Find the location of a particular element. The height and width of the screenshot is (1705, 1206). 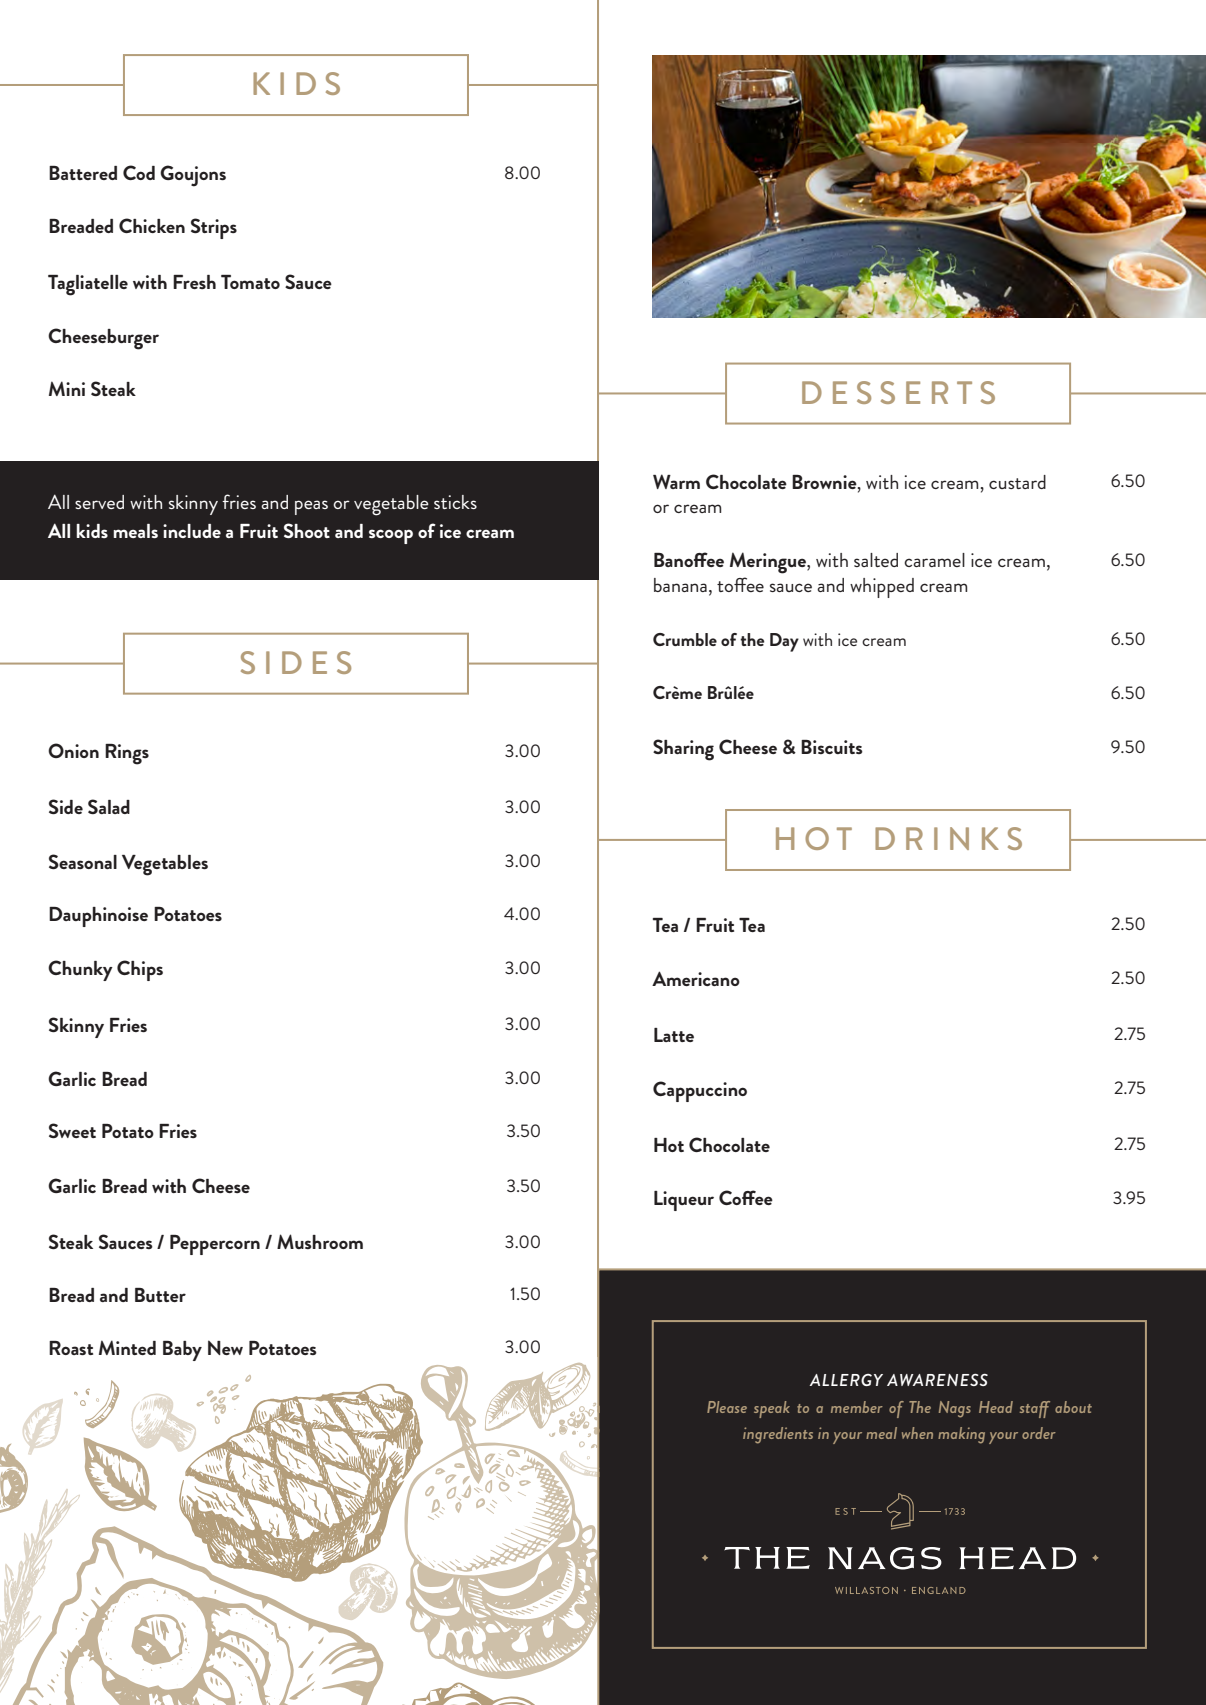

Warm is located at coordinates (676, 481).
